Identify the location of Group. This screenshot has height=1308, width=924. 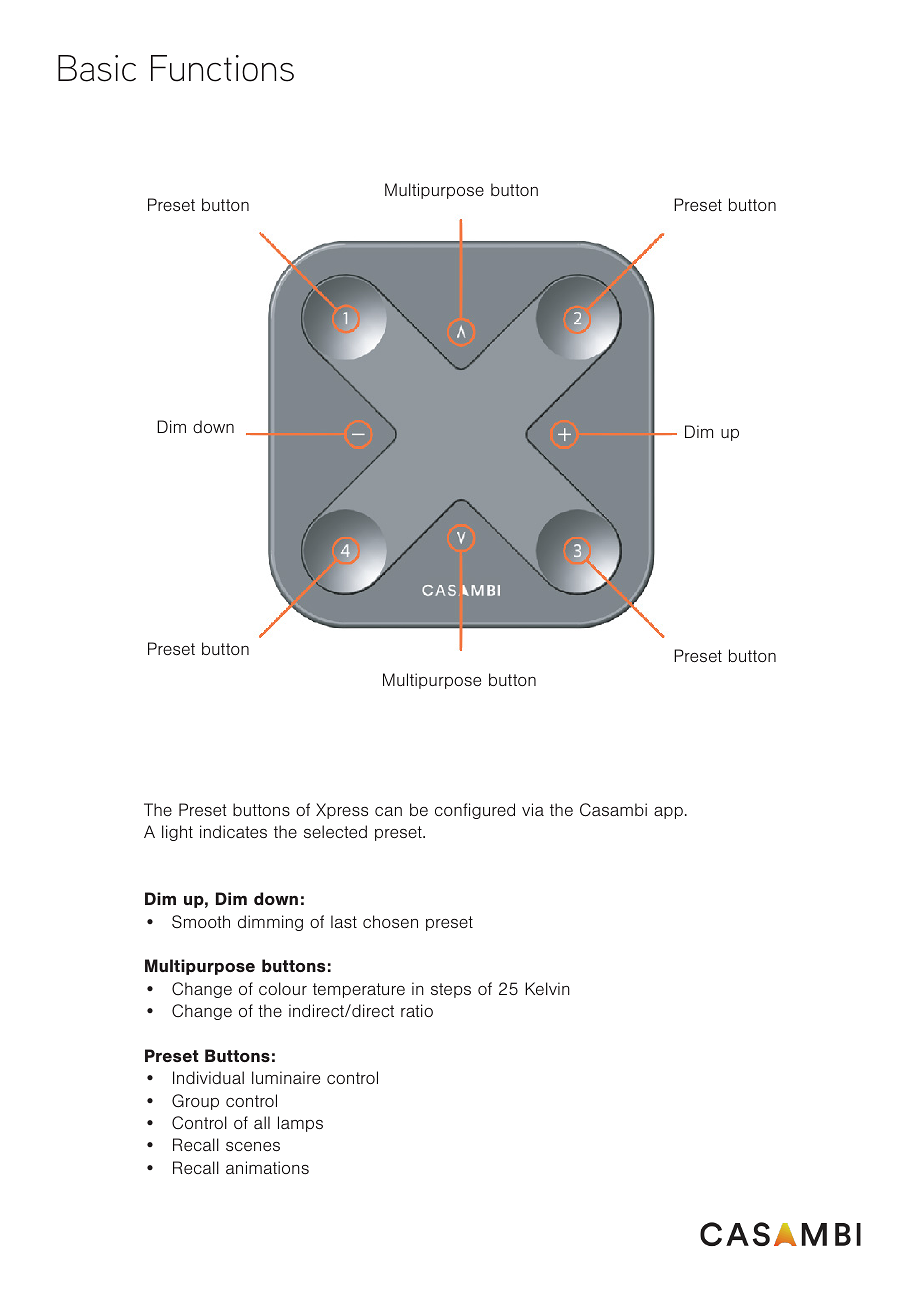
(195, 1102).
